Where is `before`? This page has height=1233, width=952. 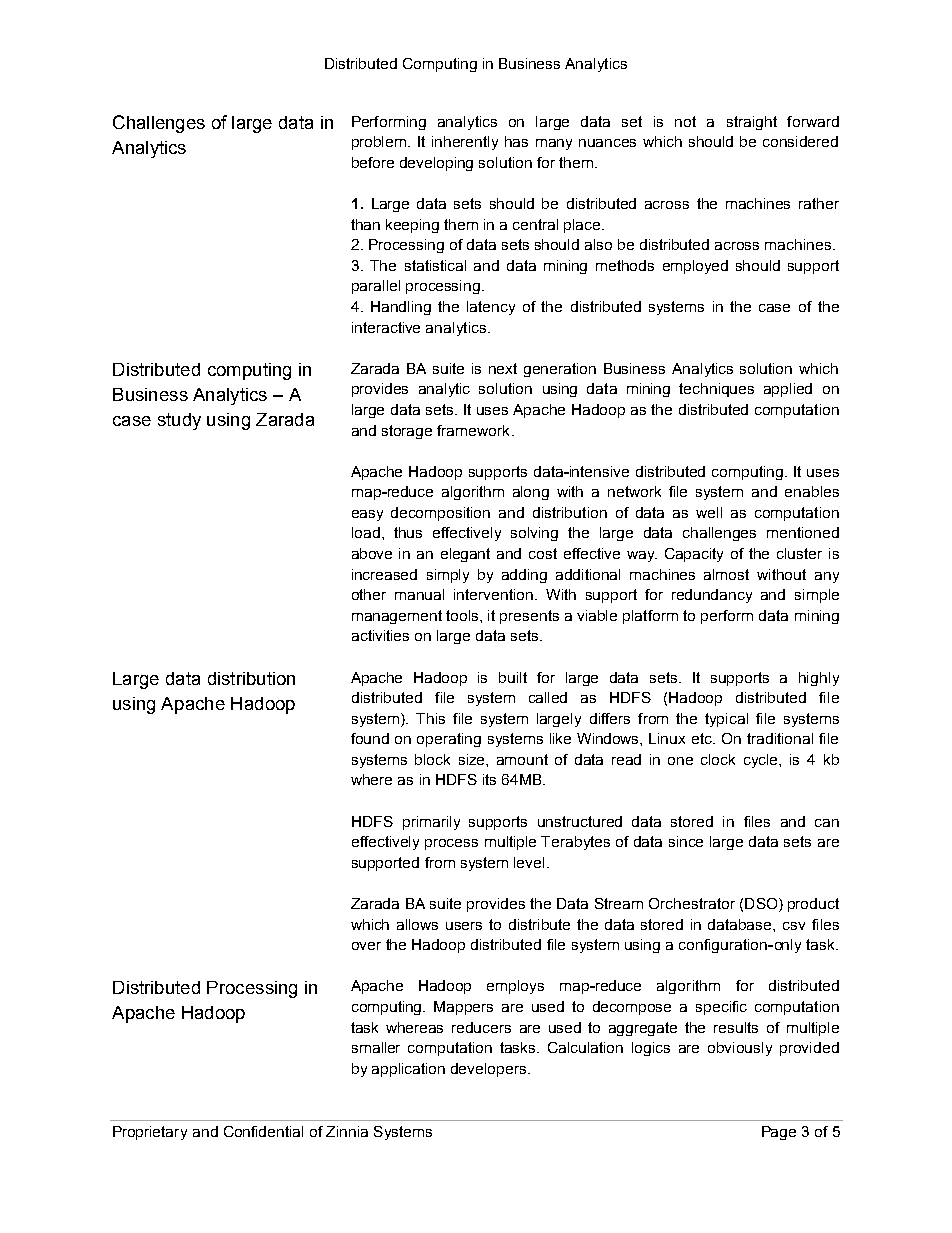 before is located at coordinates (373, 162).
